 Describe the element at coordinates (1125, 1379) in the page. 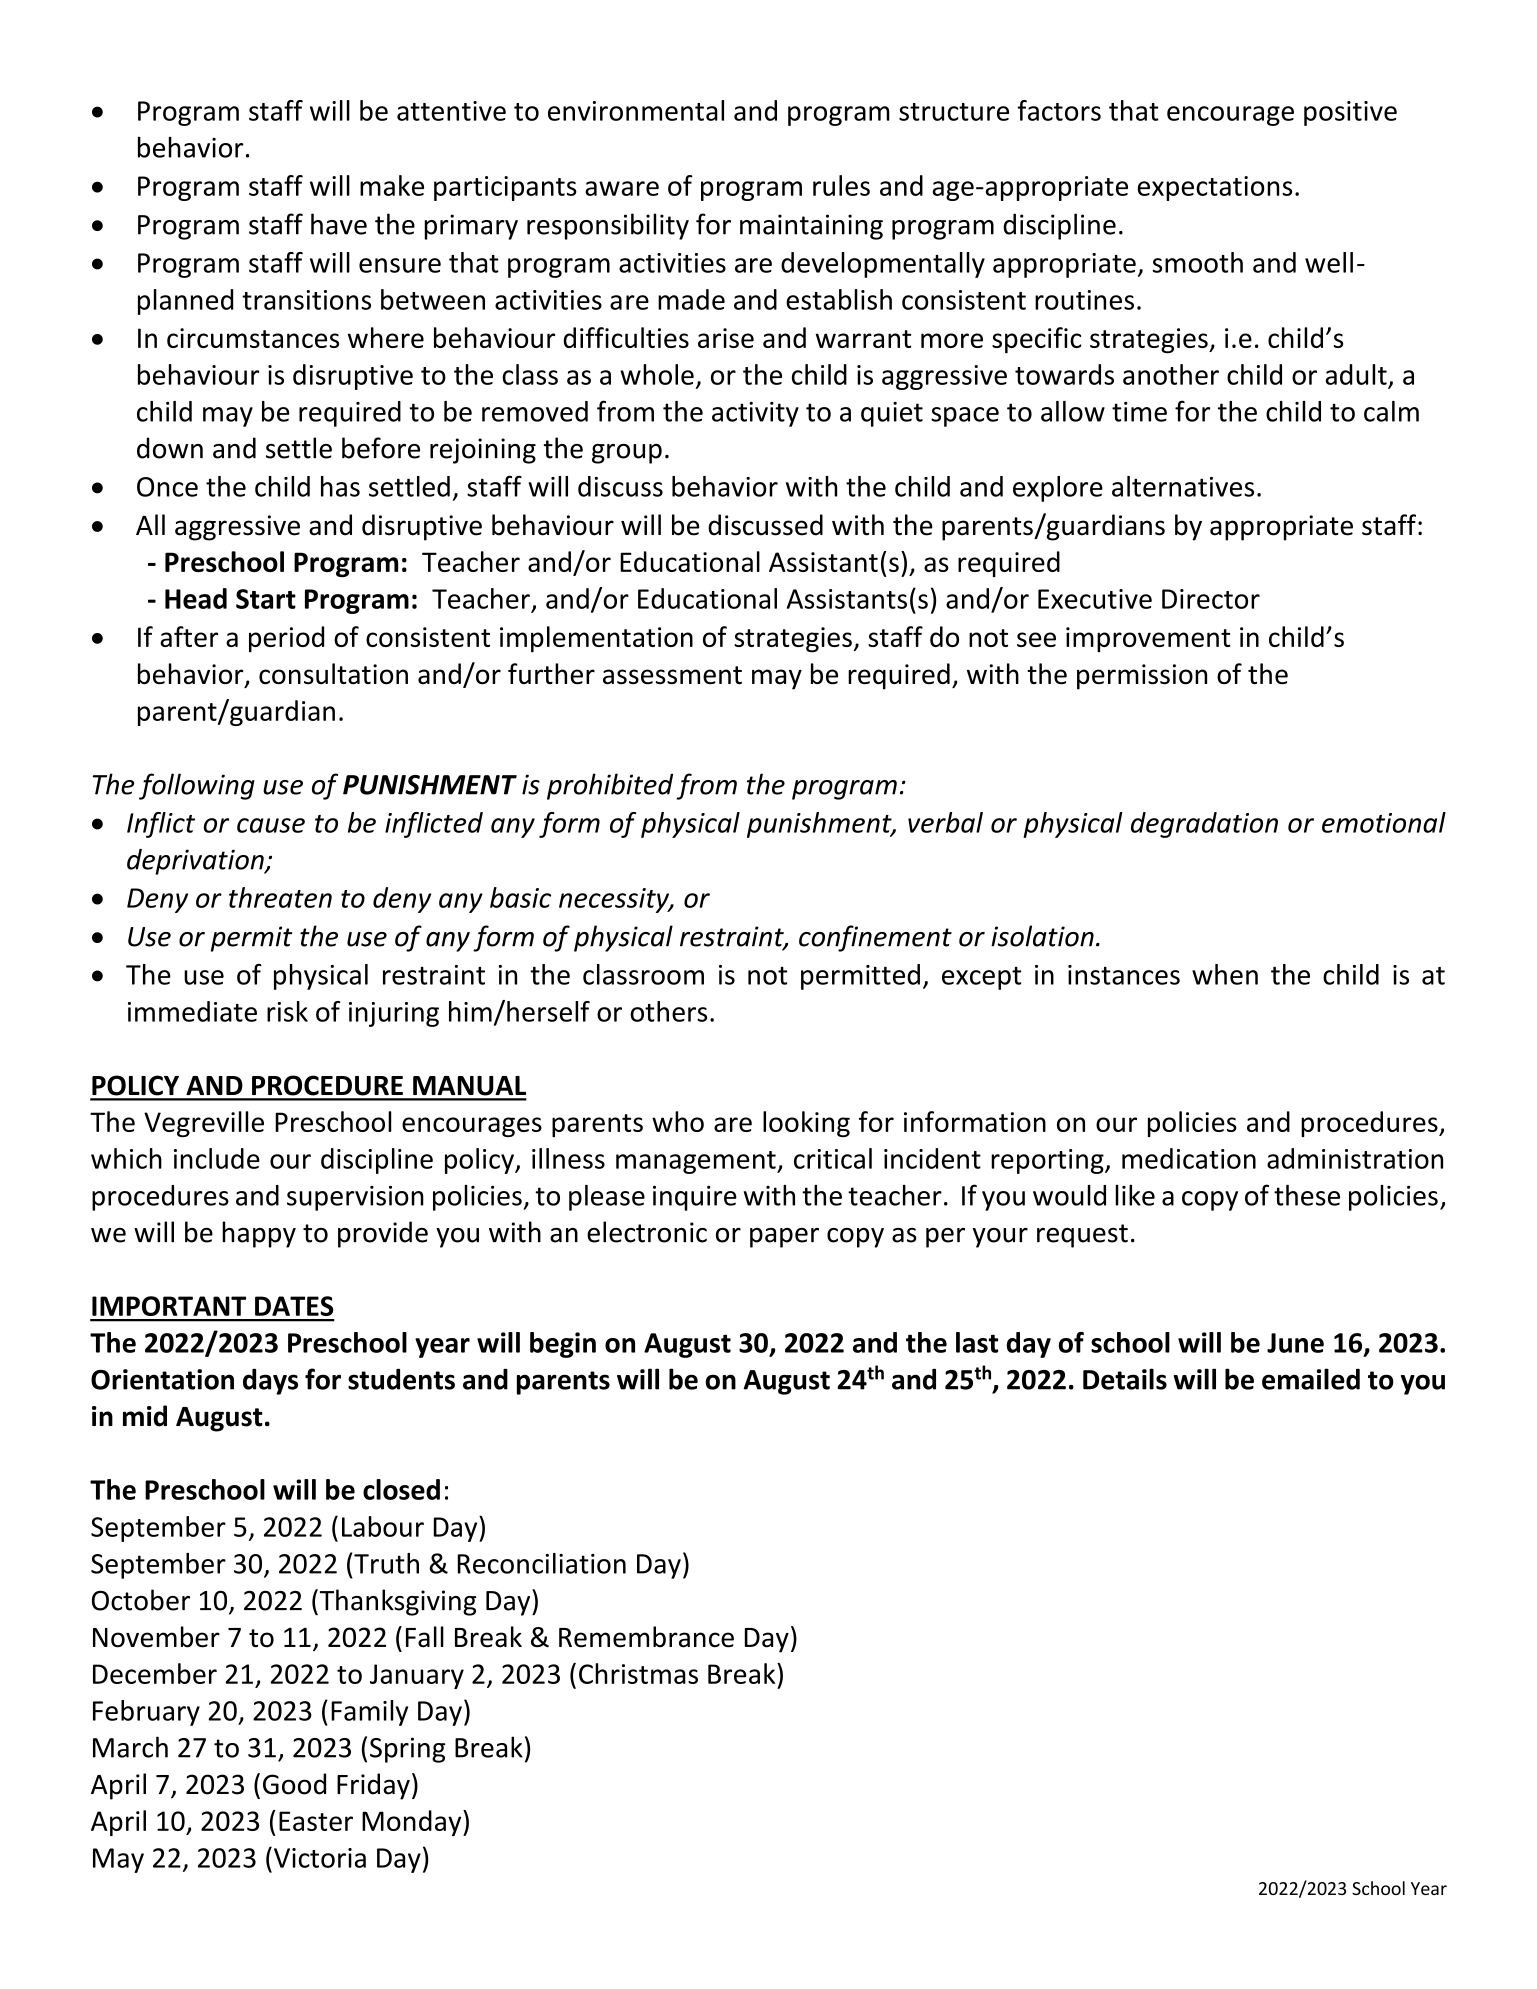

I see `Details` at that location.
